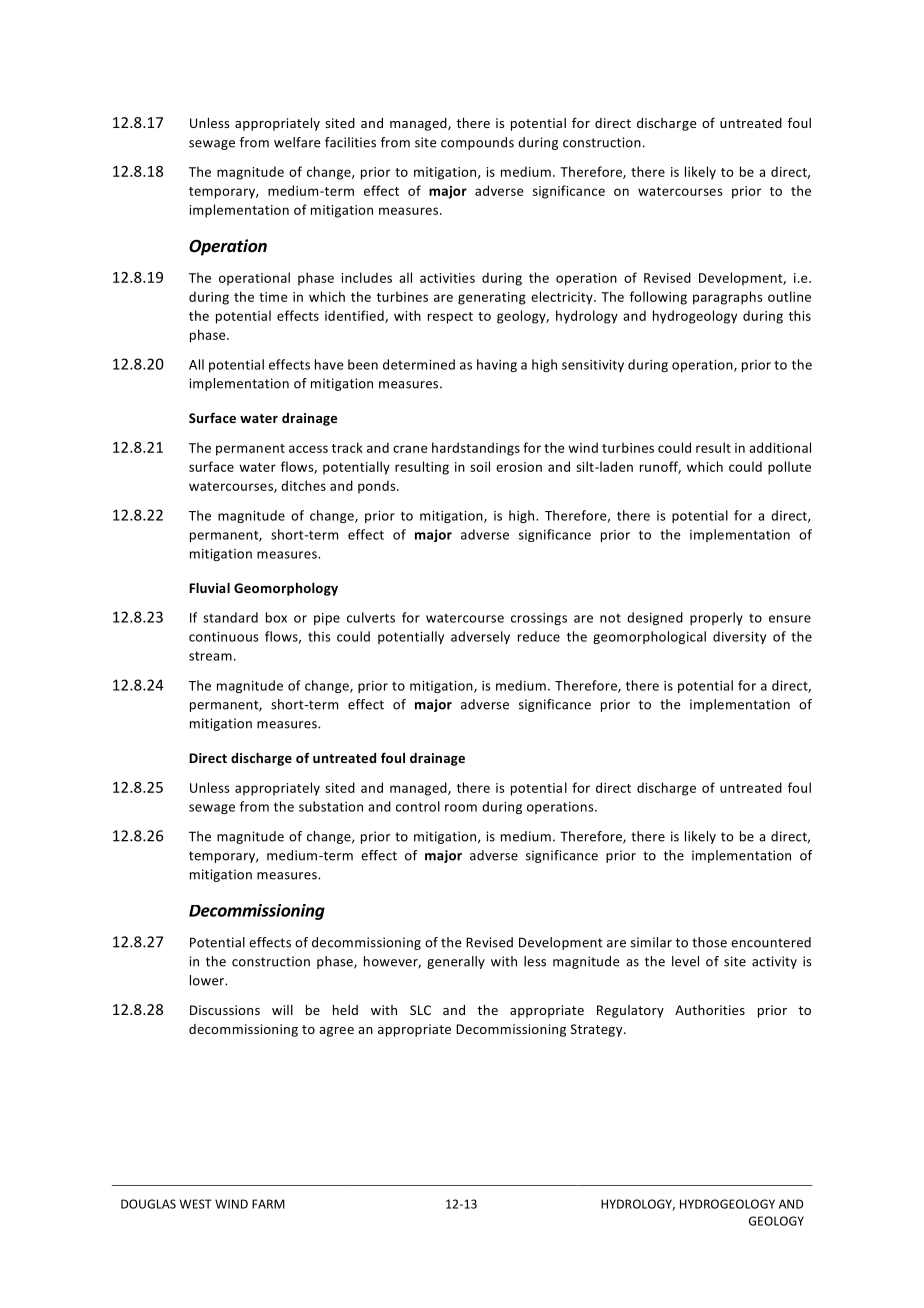  Describe the element at coordinates (225, 1010) in the page. I see `Discussions` at that location.
